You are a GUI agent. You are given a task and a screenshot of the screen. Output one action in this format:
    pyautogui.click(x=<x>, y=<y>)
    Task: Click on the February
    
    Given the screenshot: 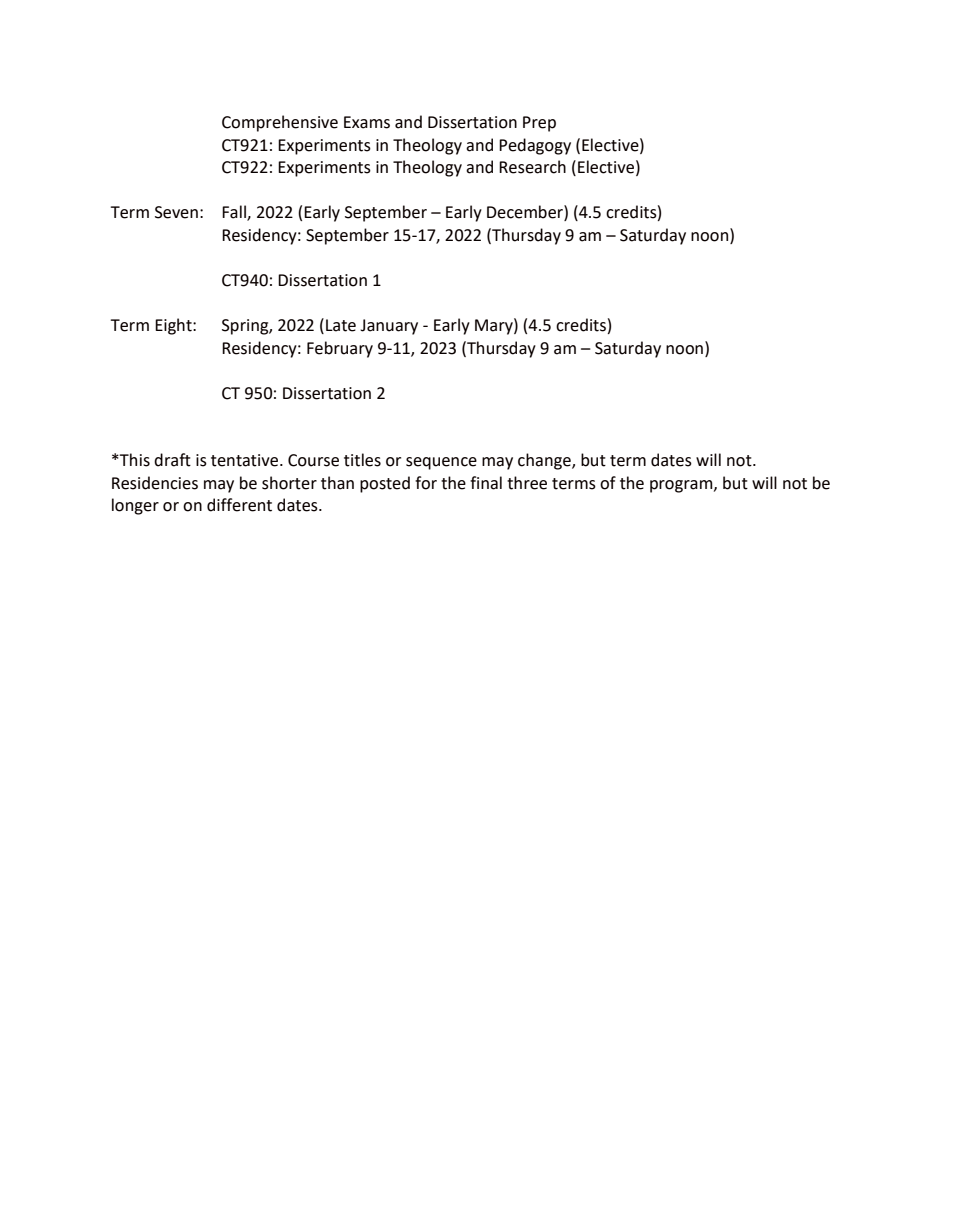 What is the action you would take?
    pyautogui.click(x=340, y=349)
